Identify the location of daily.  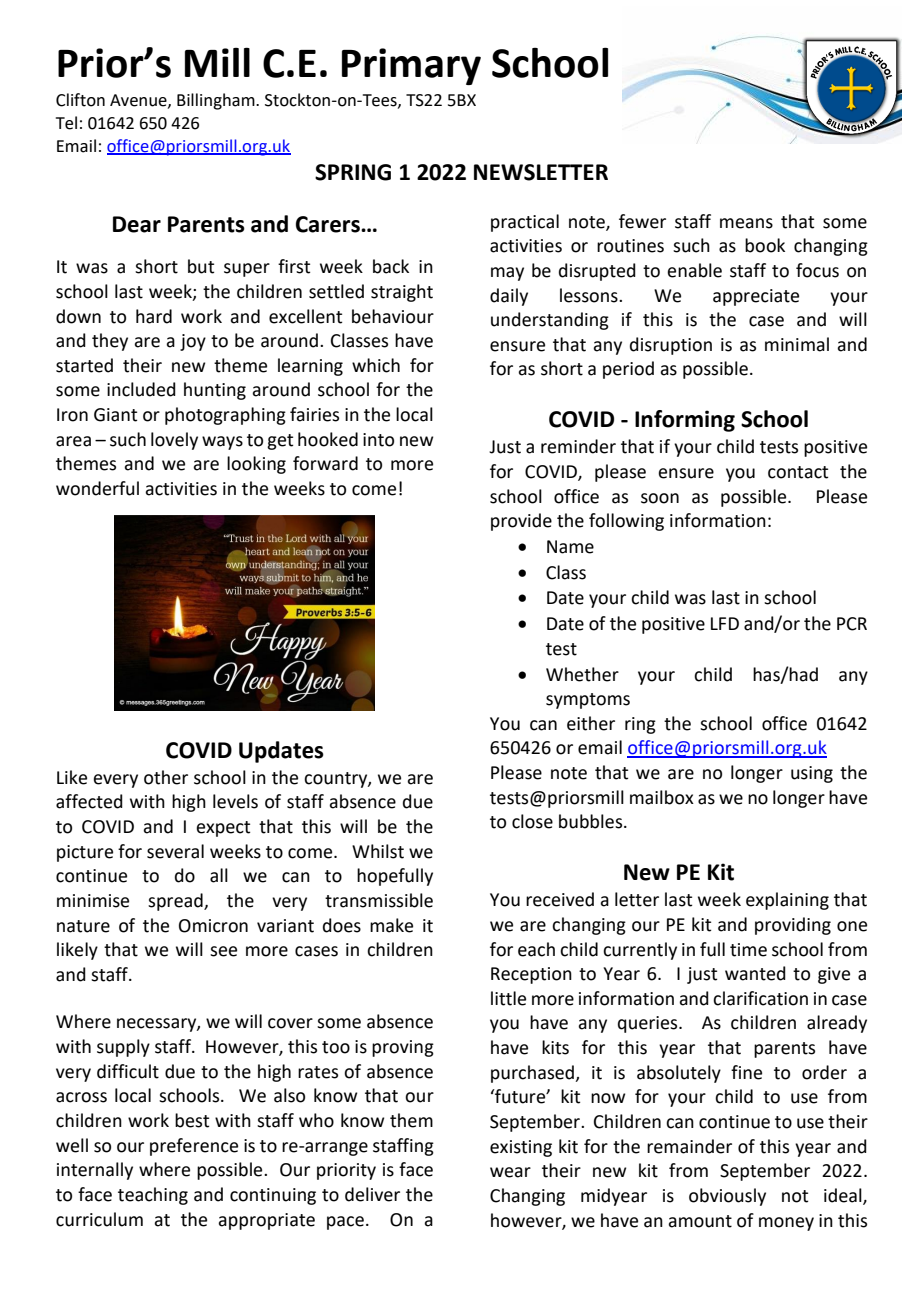
(509, 297).
